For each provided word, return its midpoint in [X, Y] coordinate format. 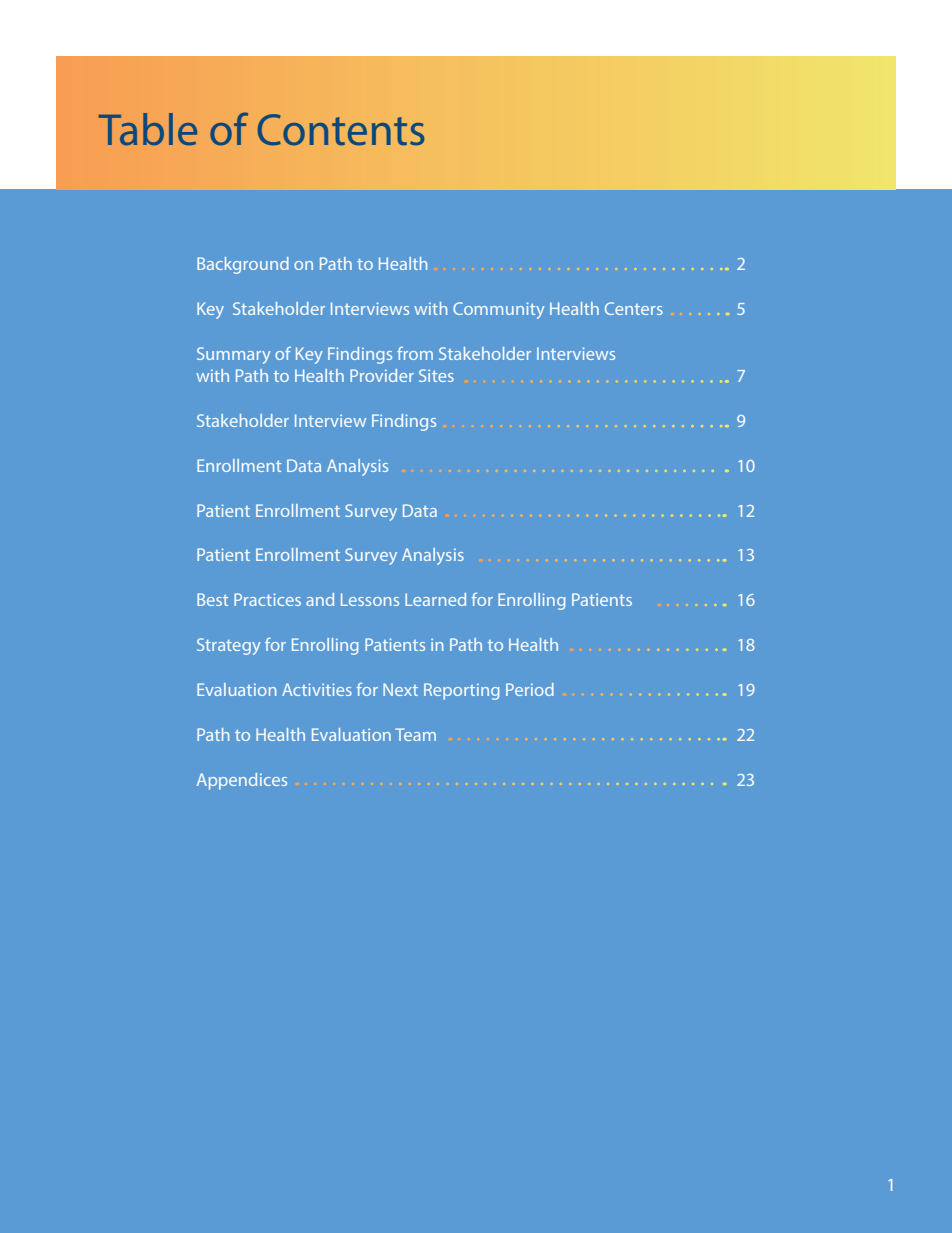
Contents [341, 130]
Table [148, 129]
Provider [382, 375]
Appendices [242, 781]
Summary [234, 355]
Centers [634, 308]
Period [530, 689]
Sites [436, 375]
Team [415, 734]
